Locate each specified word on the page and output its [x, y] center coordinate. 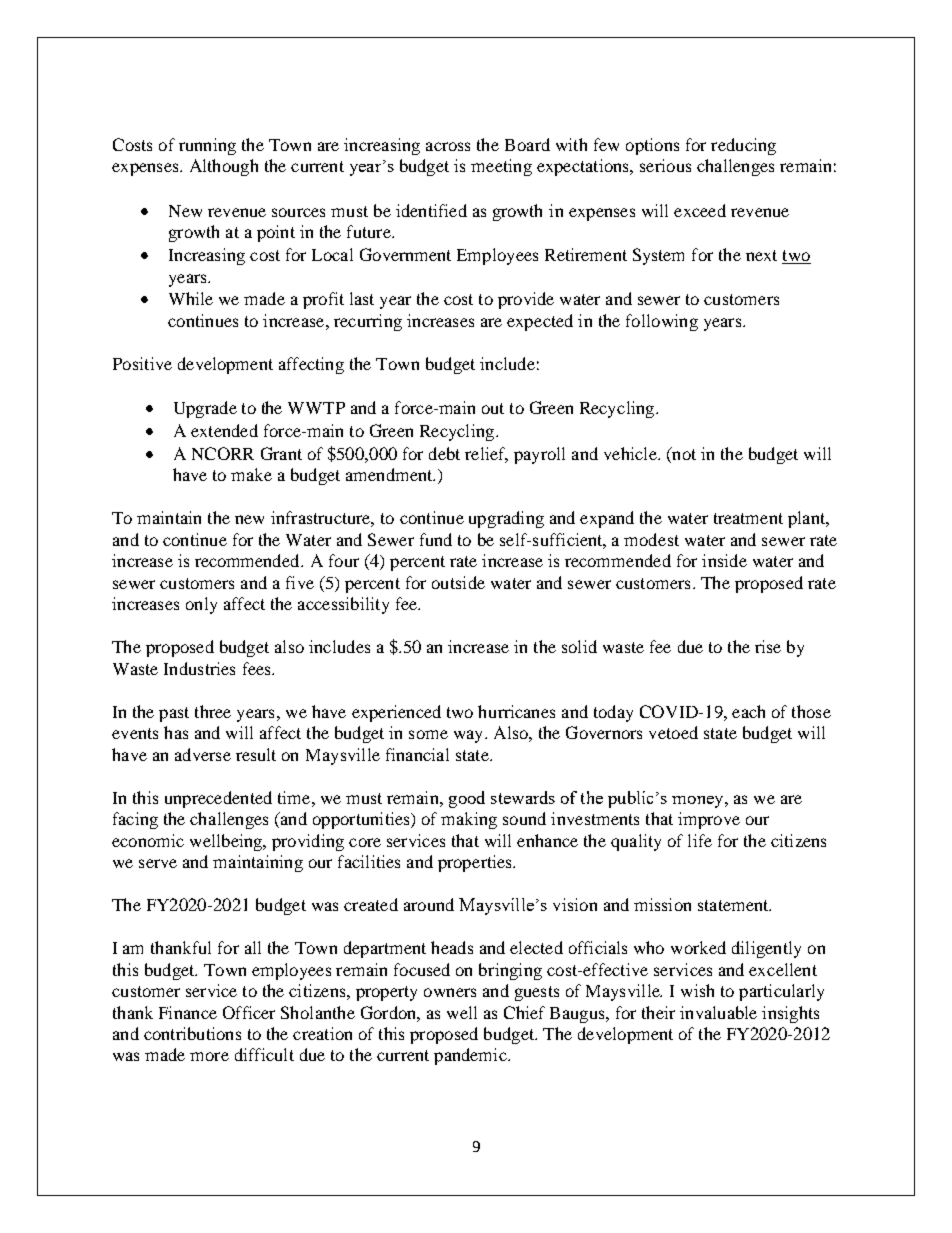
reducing [743, 146]
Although [224, 167]
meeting [501, 167]
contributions [192, 1033]
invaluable [718, 1012]
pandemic [471, 1056]
